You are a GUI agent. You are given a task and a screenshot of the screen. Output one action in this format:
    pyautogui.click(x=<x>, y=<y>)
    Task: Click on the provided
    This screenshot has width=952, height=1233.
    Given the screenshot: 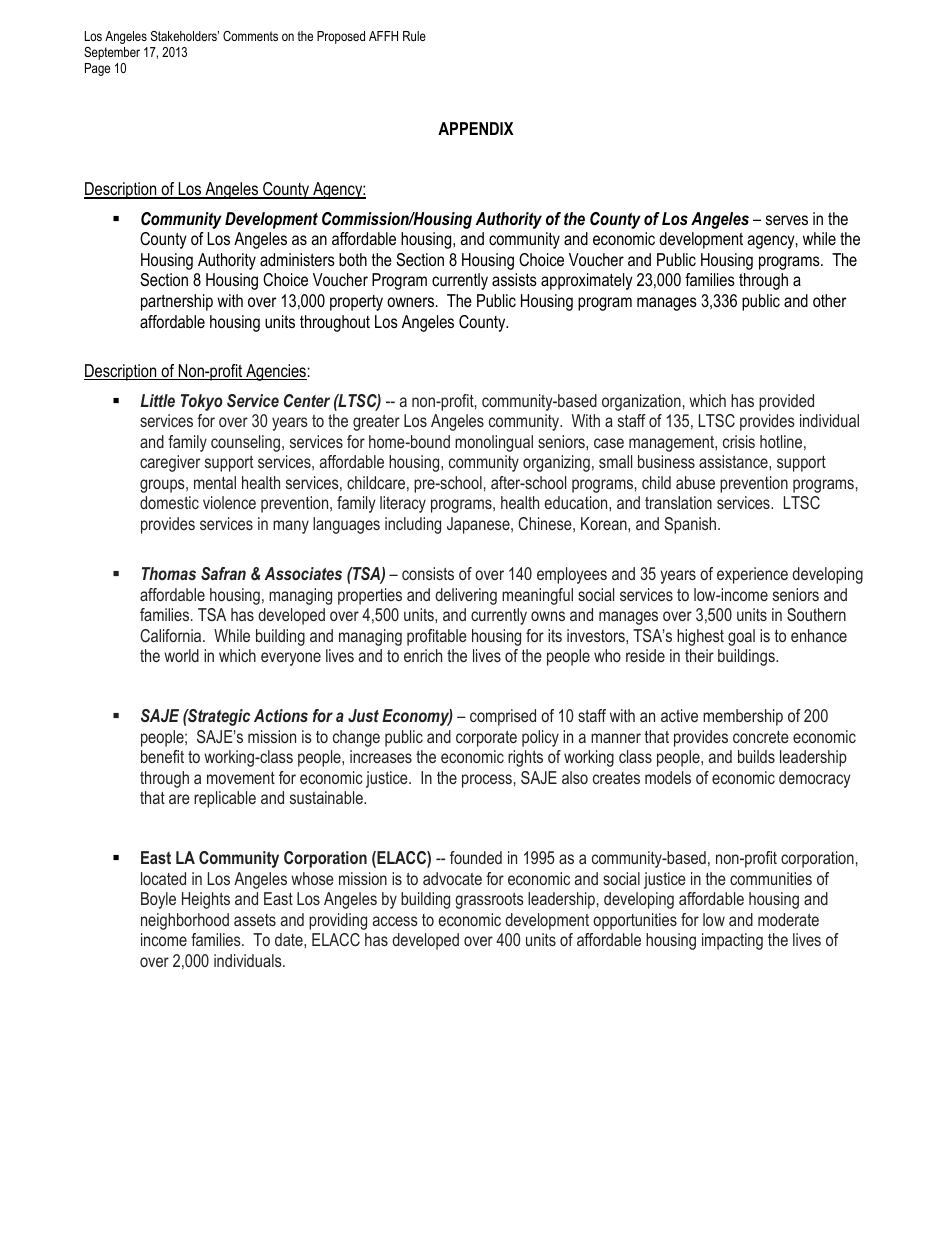 What is the action you would take?
    pyautogui.click(x=786, y=402)
